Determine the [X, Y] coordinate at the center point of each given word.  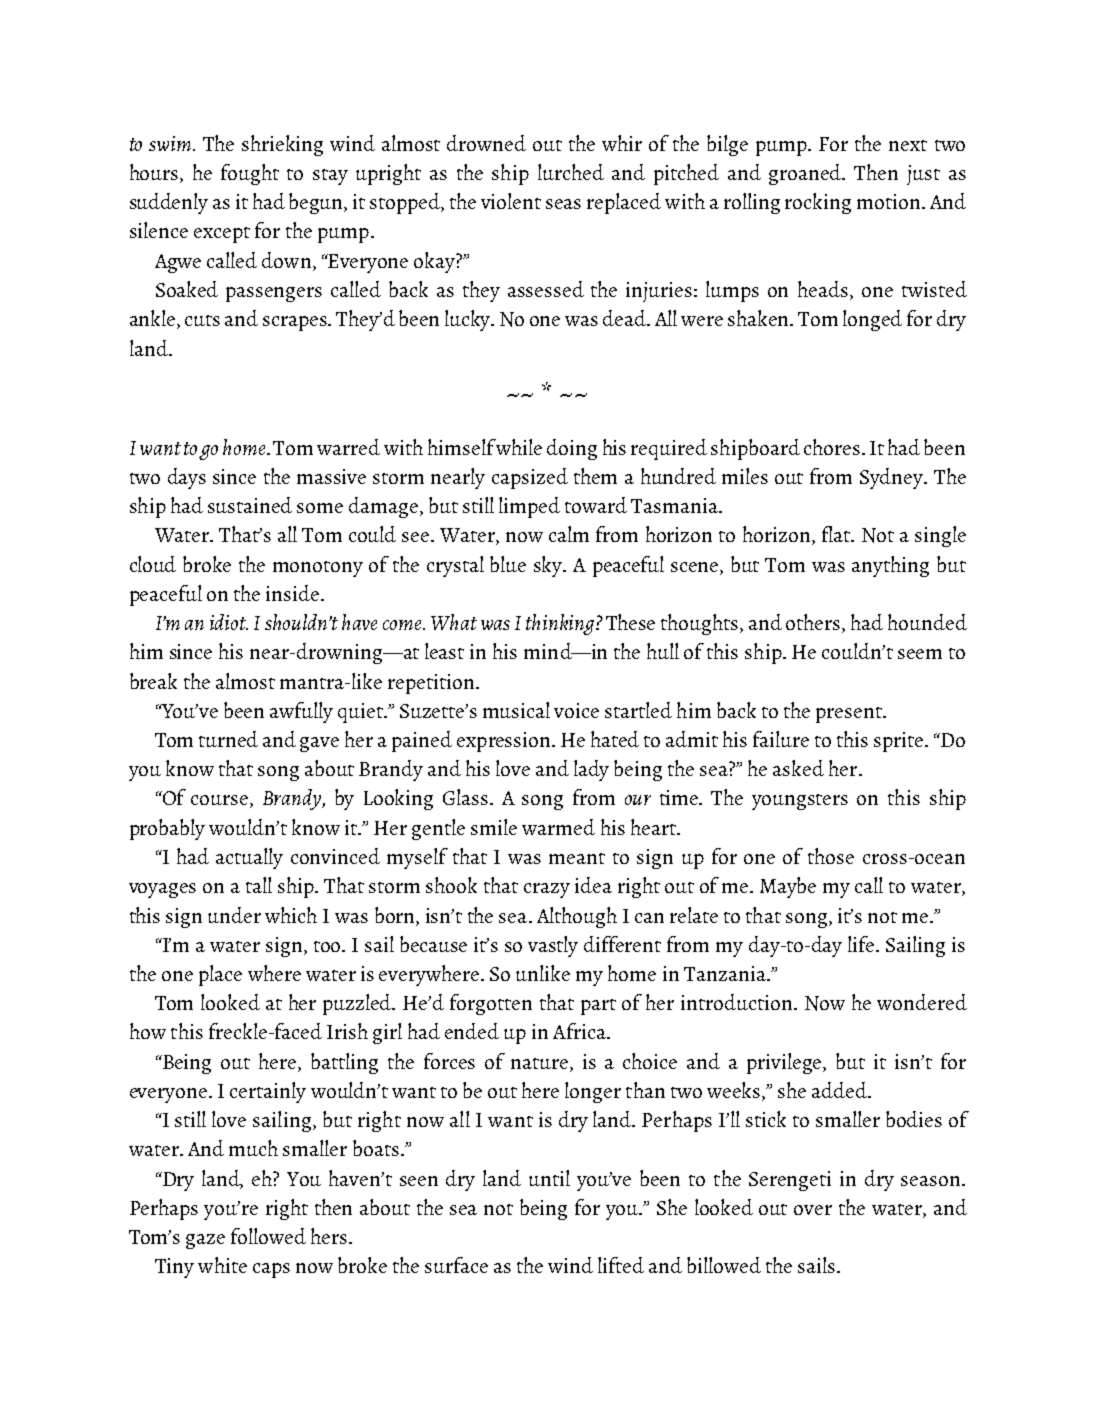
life [862, 944]
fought [250, 174]
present [850, 715]
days [187, 478]
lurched [571, 172]
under [234, 915]
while [518, 447]
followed [268, 1236]
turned [228, 739]
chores [832, 447]
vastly [553, 946]
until [549, 1178]
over [813, 1210]
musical [516, 710]
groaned [806, 174]
